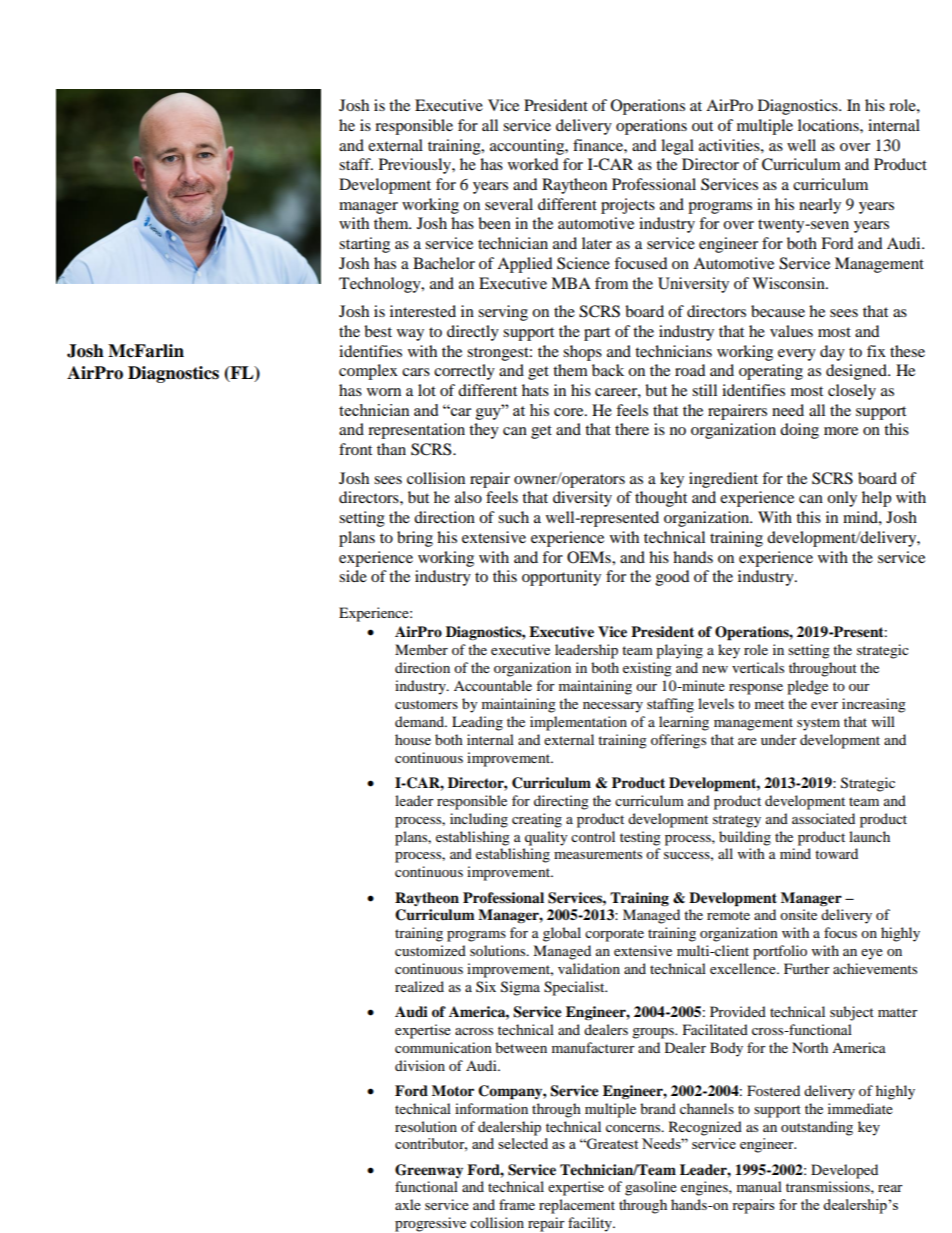 Image resolution: width=952 pixels, height=1233 pixels. What do you see at coordinates (494, 223) in the screenshot?
I see `been` at bounding box center [494, 223].
